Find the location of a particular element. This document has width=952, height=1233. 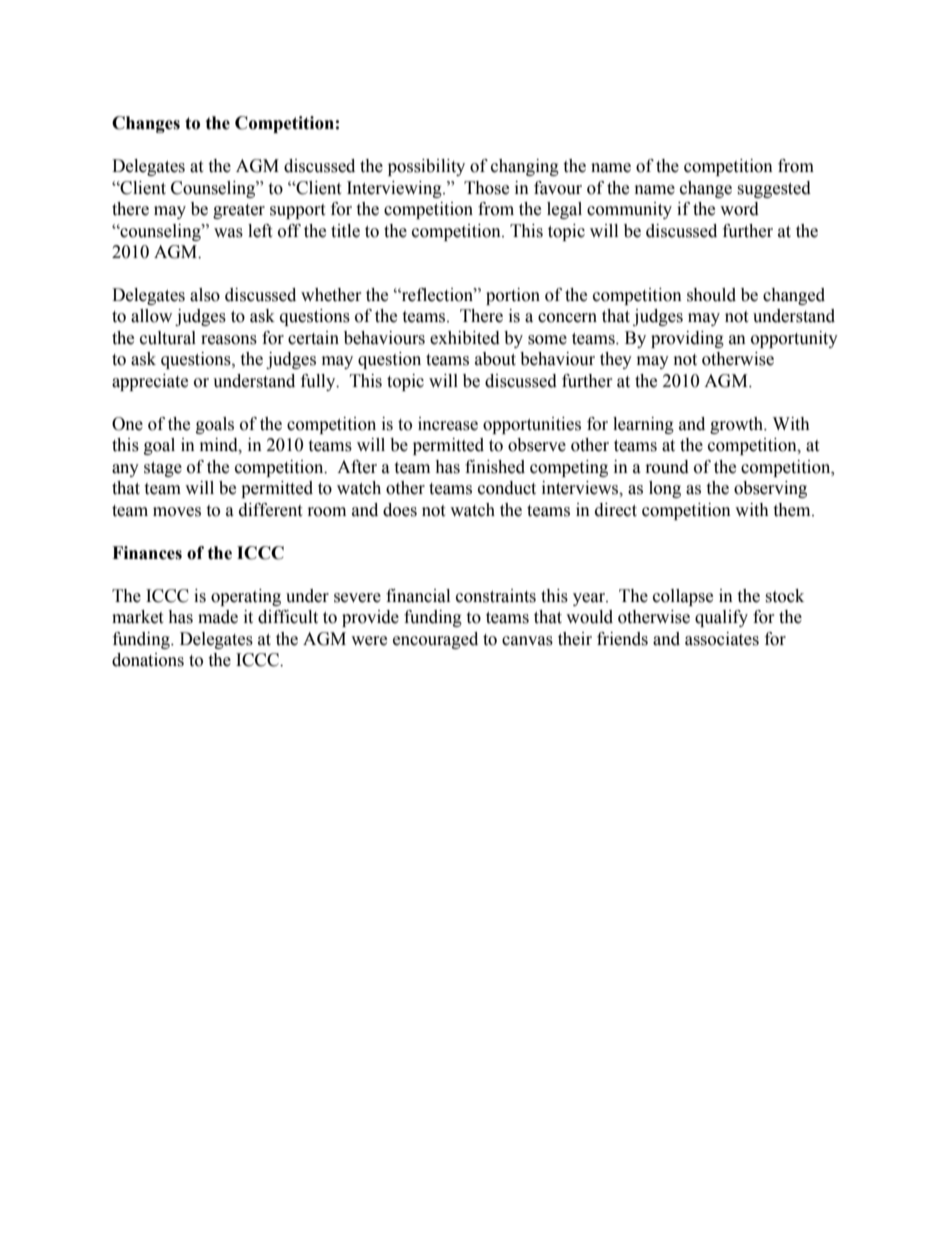

should is located at coordinates (711, 295).
